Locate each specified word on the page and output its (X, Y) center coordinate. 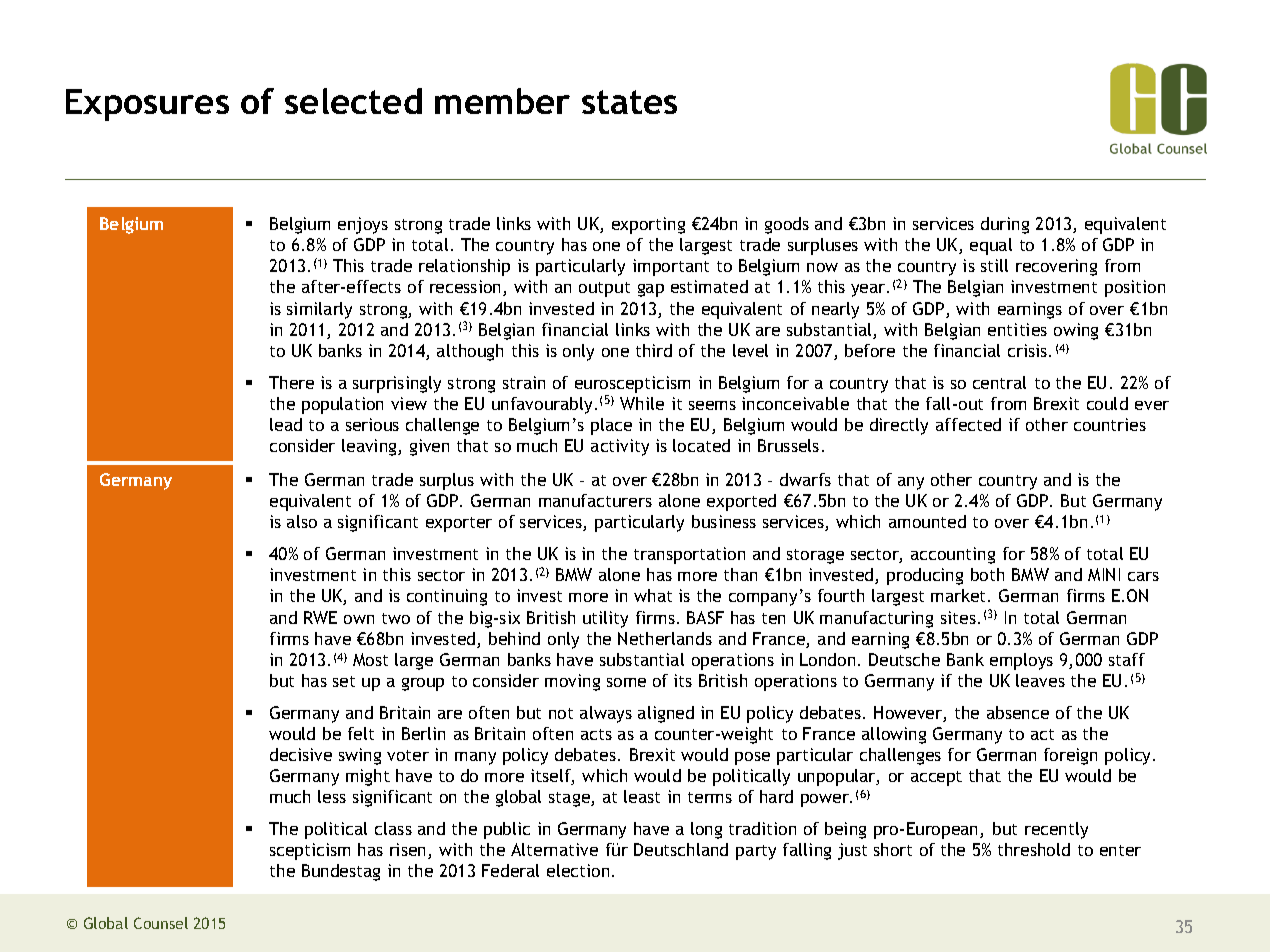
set (344, 681)
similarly (319, 310)
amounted (927, 521)
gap (651, 290)
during (1005, 225)
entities (1017, 329)
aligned (666, 714)
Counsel (161, 923)
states (629, 102)
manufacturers (595, 500)
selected (353, 101)
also (302, 521)
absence (1018, 712)
